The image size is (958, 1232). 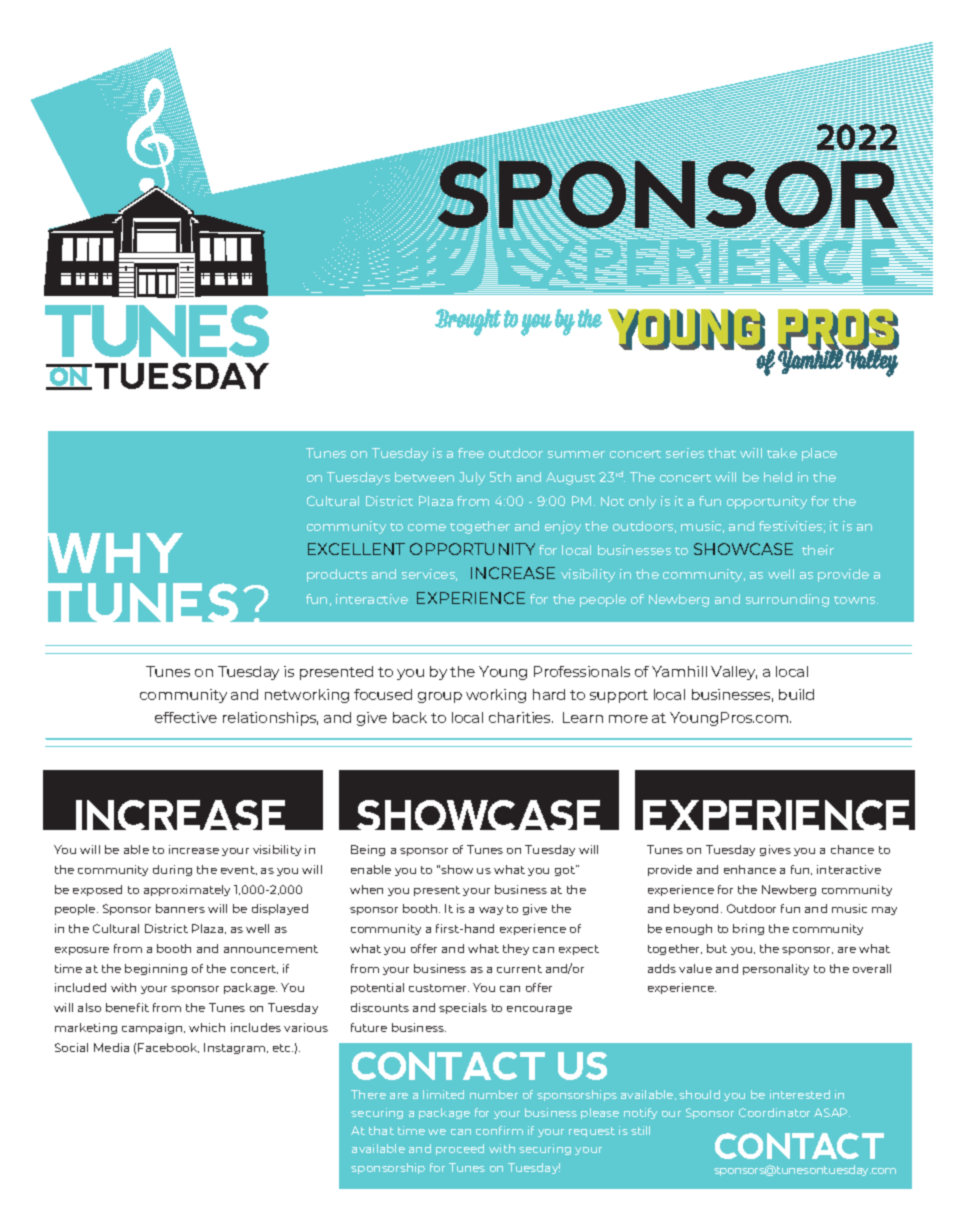 What do you see at coordinates (778, 477) in the screenshot?
I see `held` at bounding box center [778, 477].
